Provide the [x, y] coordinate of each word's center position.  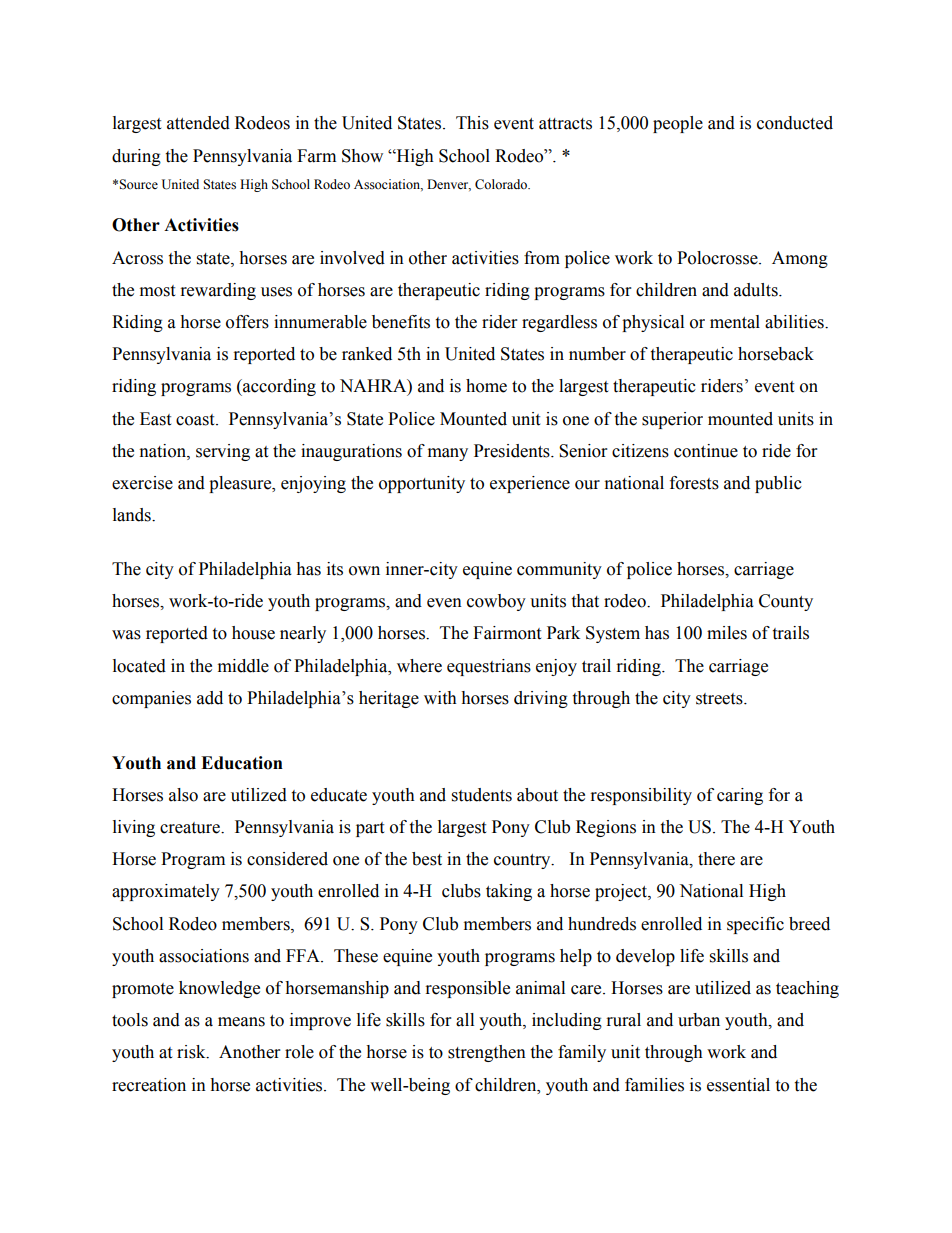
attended [198, 123]
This [472, 123]
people [678, 124]
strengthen [487, 1053]
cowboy [496, 602]
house [253, 633]
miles [727, 633]
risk [192, 1052]
